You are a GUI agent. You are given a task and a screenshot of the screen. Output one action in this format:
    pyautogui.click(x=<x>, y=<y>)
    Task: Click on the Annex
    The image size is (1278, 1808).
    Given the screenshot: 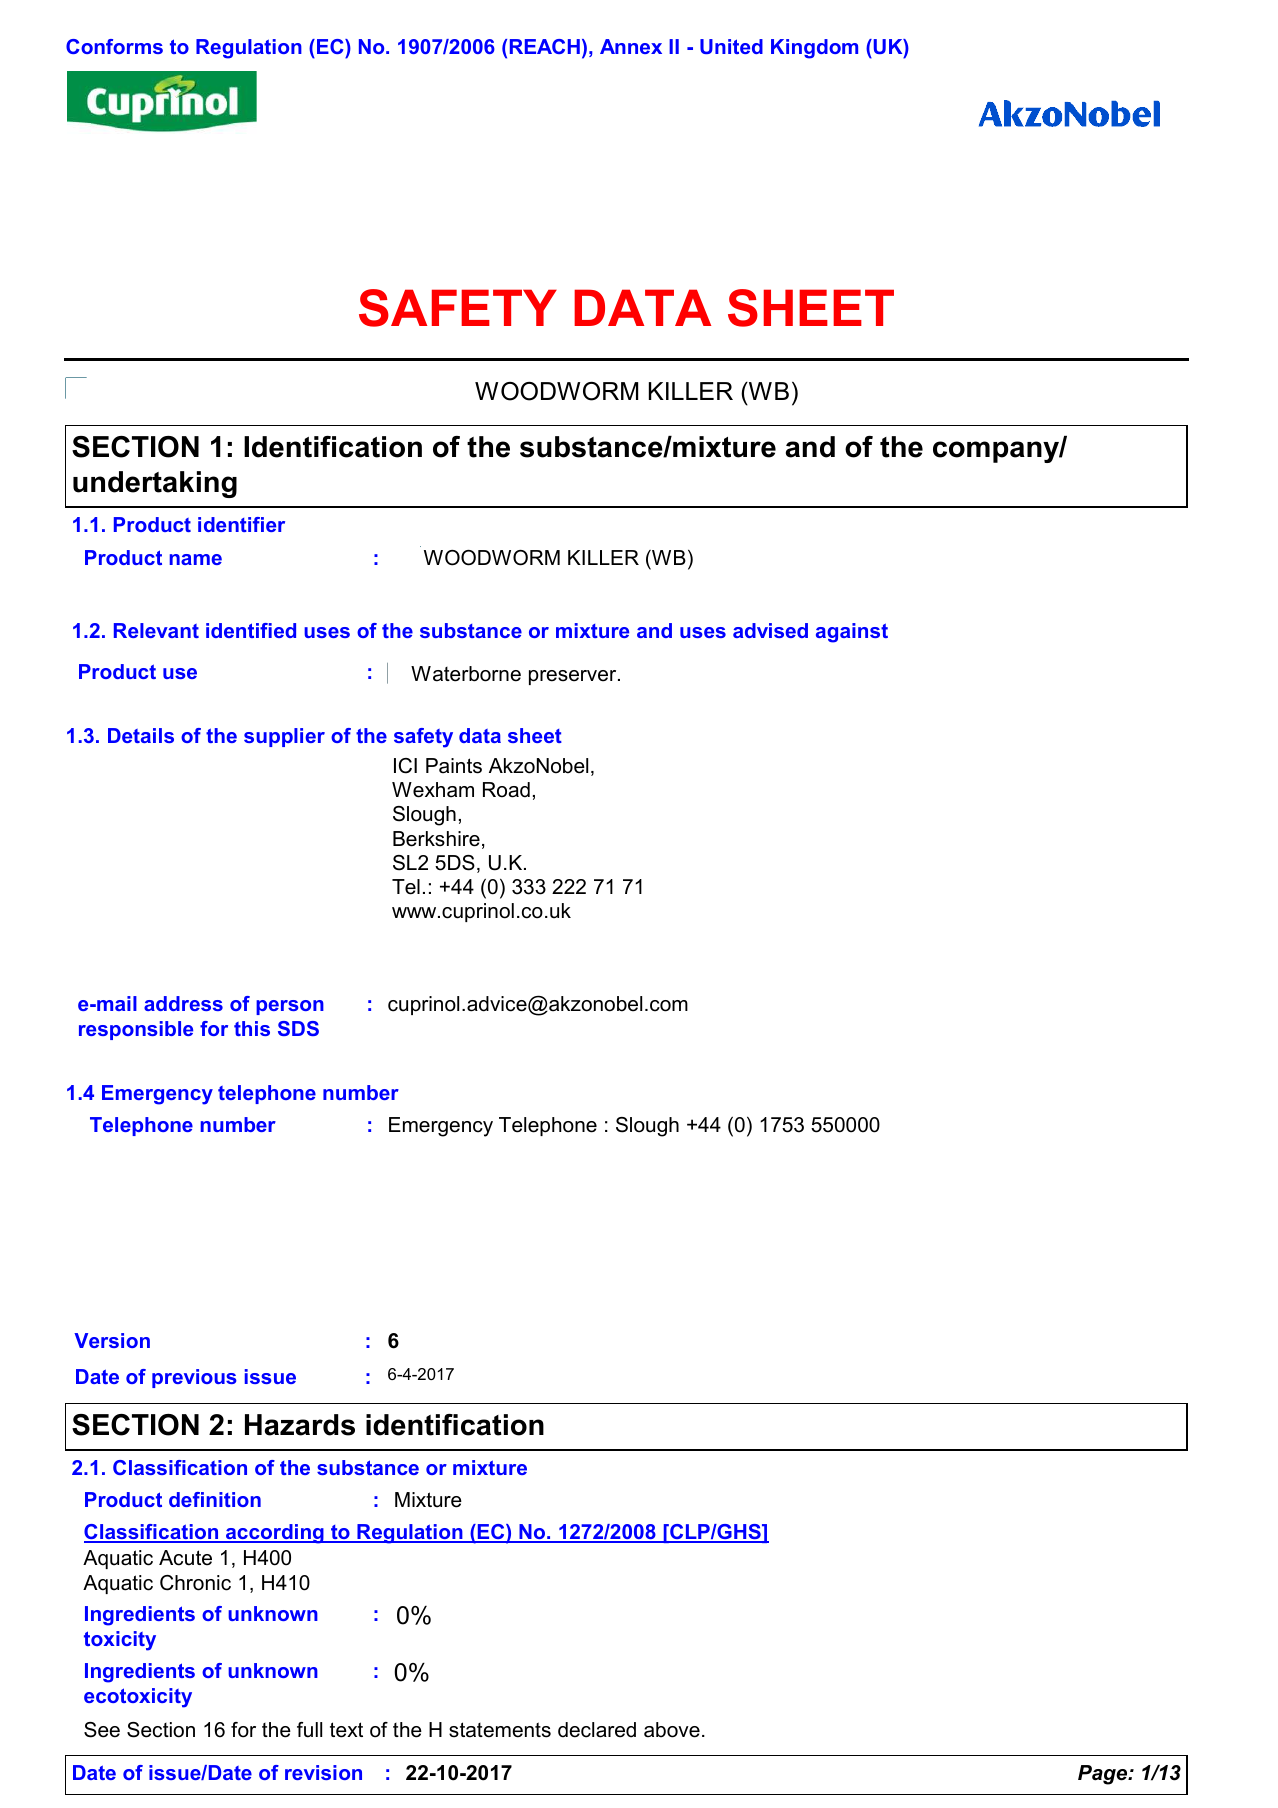 What is the action you would take?
    pyautogui.click(x=631, y=46)
